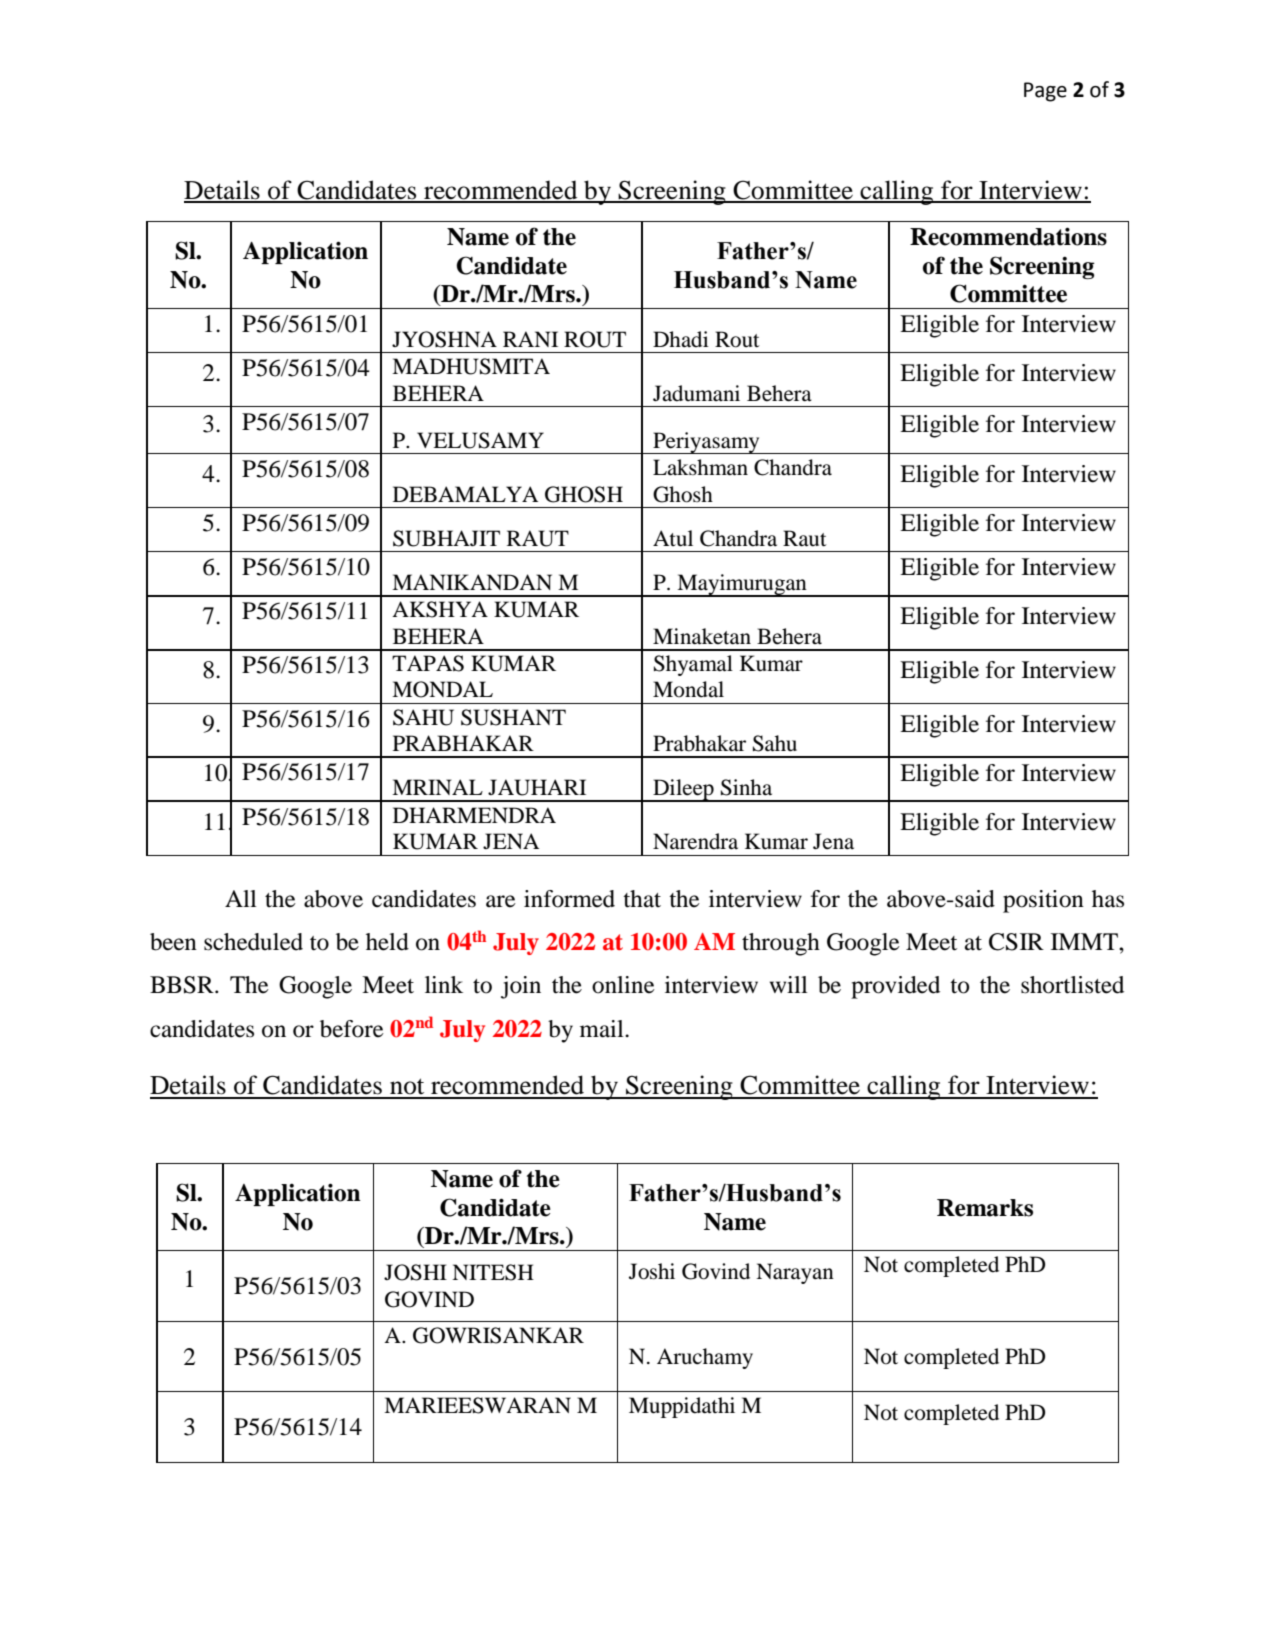 The width and height of the screenshot is (1275, 1650). What do you see at coordinates (530, 339) in the screenshot?
I see `RANI` at bounding box center [530, 339].
